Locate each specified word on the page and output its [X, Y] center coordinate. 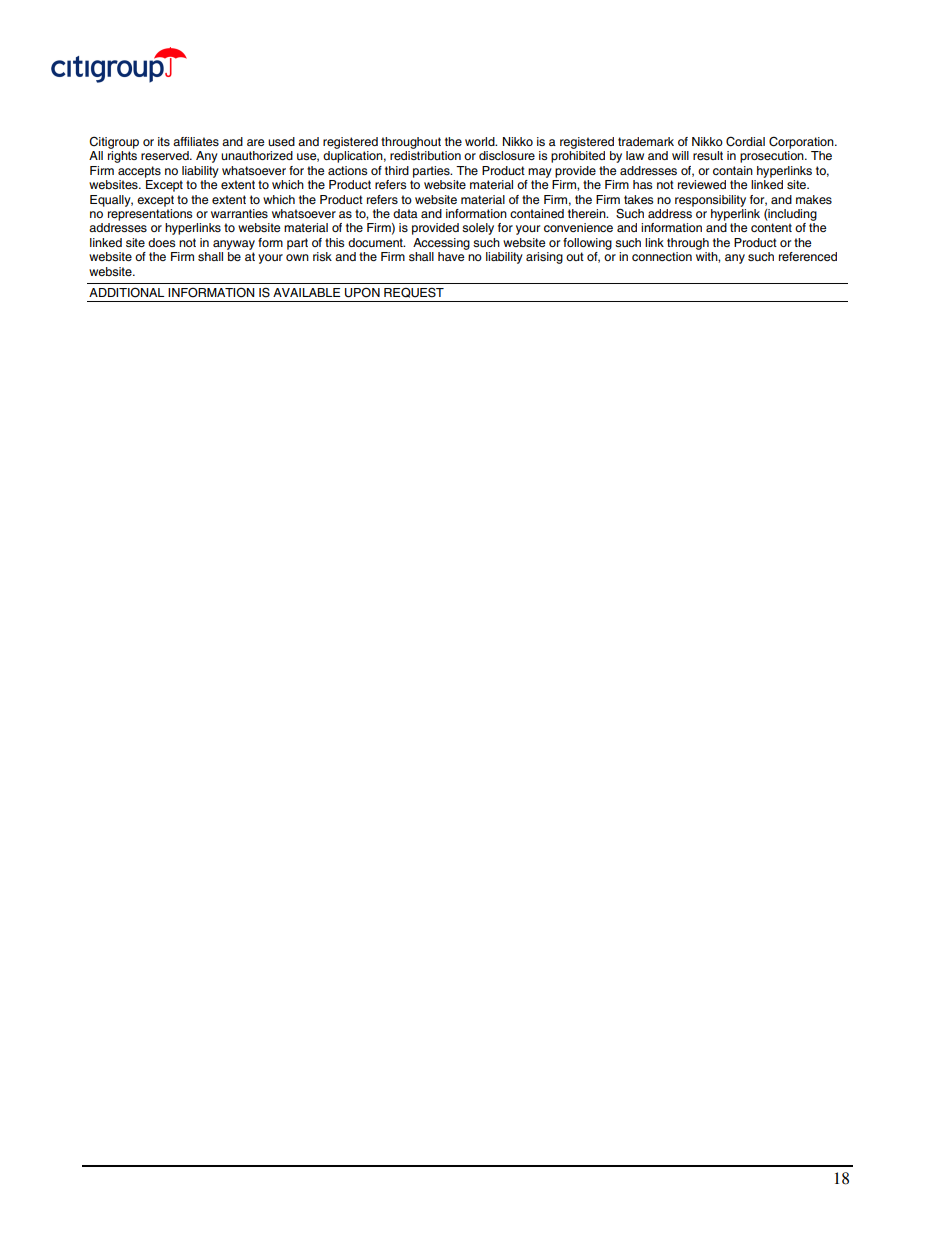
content [771, 227]
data [405, 213]
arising [544, 258]
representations [150, 215]
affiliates [196, 141]
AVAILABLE [306, 292]
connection [662, 256]
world [481, 141]
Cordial [745, 141]
